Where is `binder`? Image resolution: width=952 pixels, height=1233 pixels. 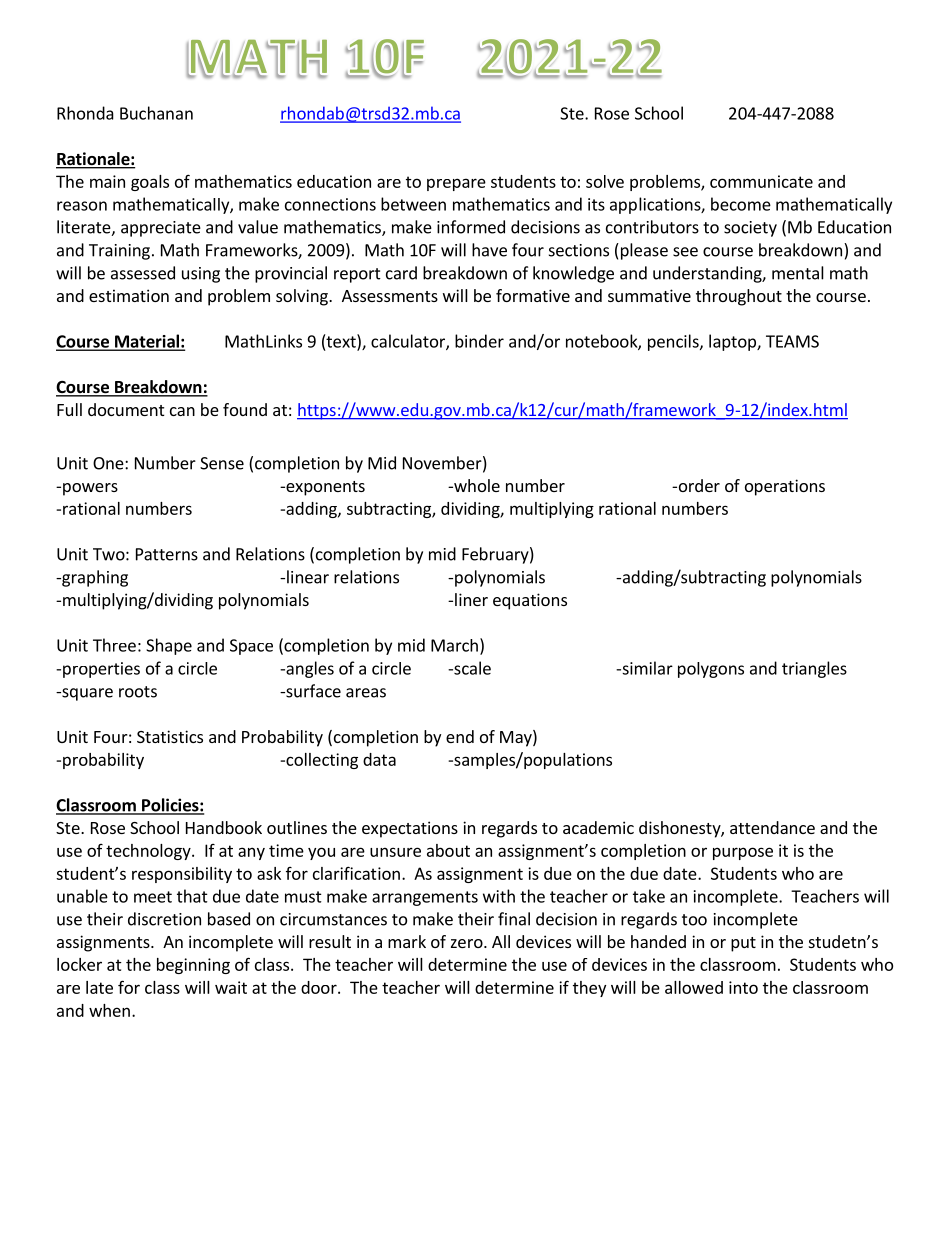
binder is located at coordinates (479, 341).
